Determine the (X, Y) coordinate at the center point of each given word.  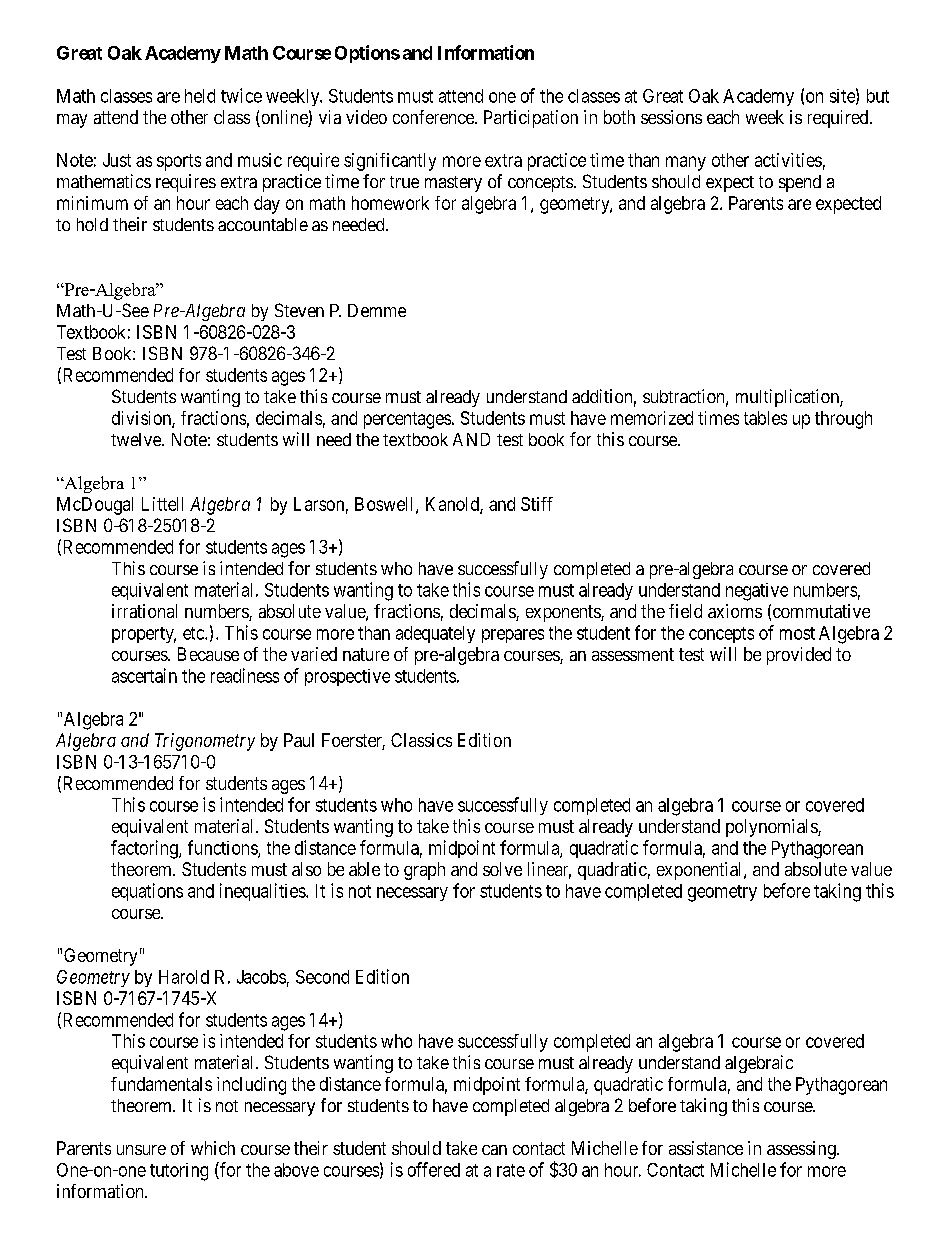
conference (434, 117)
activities (788, 160)
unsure (141, 1150)
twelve (137, 439)
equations (147, 892)
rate (511, 1170)
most (797, 633)
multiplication (788, 398)
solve (502, 869)
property (144, 635)
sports (179, 162)
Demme (377, 310)
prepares (513, 636)
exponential (701, 871)
